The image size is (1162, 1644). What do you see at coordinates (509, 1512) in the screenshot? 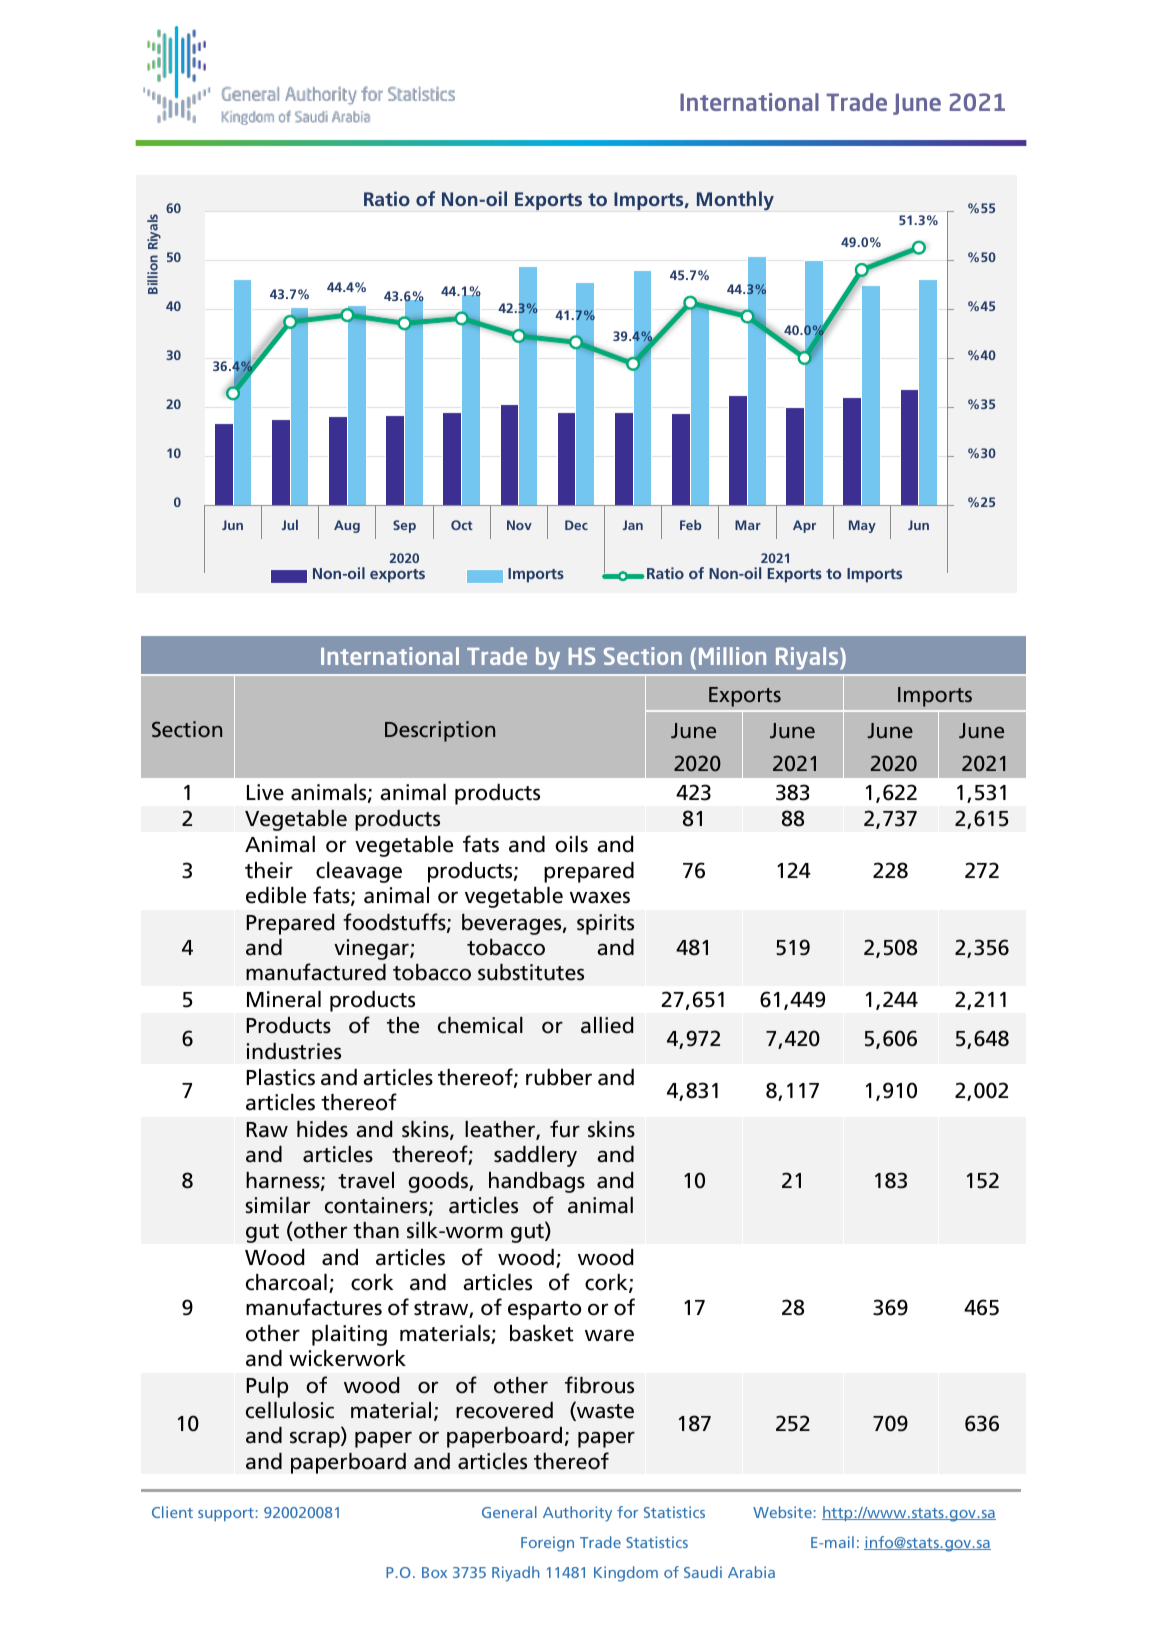
I see `General` at bounding box center [509, 1512].
